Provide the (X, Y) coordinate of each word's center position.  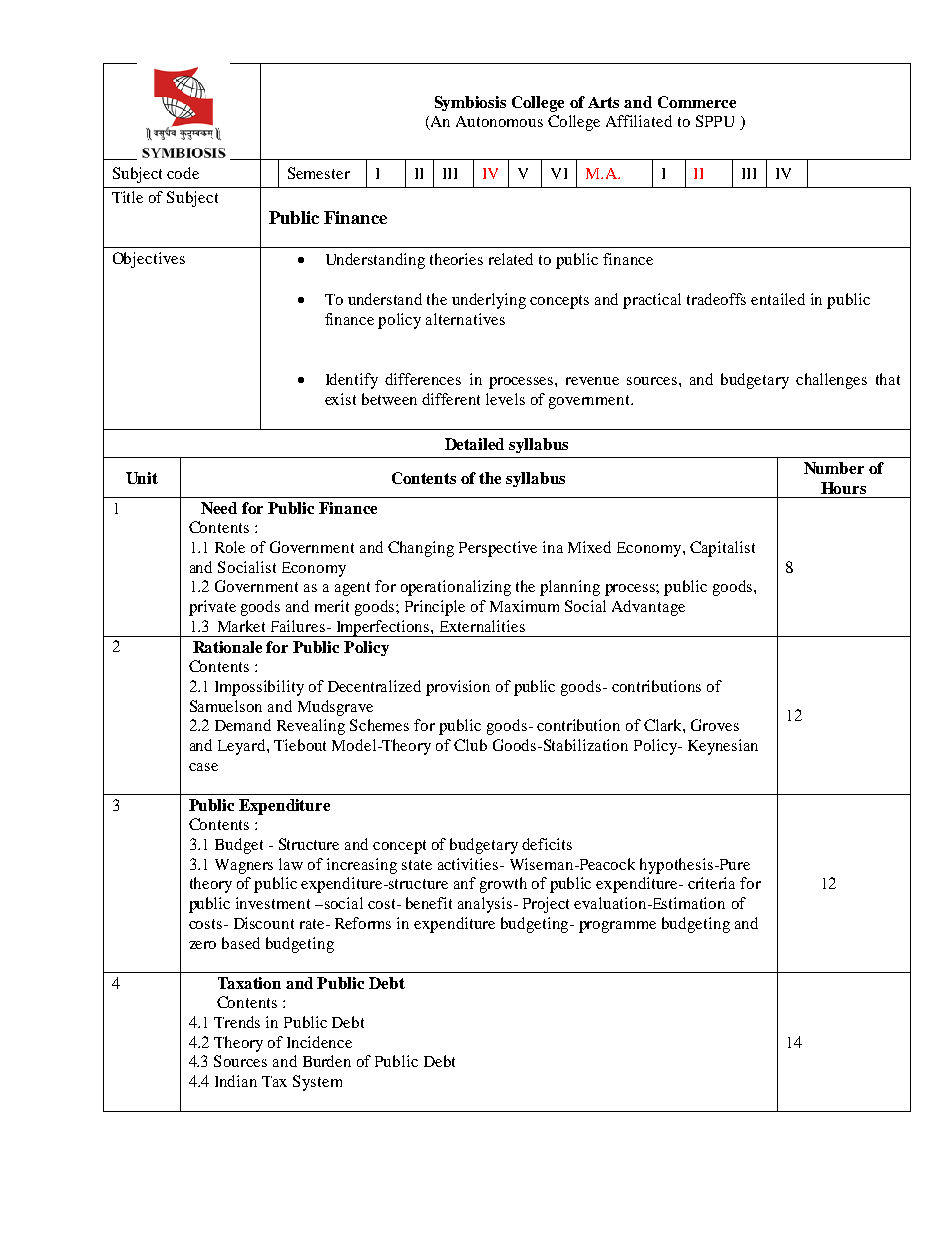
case (203, 767)
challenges (831, 381)
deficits (547, 844)
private (212, 608)
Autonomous (499, 121)
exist (340, 399)
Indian (236, 1081)
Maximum (524, 606)
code (183, 173)
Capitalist (722, 549)
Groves (715, 725)
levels (505, 399)
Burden (327, 1061)
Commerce (697, 102)
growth (503, 885)
